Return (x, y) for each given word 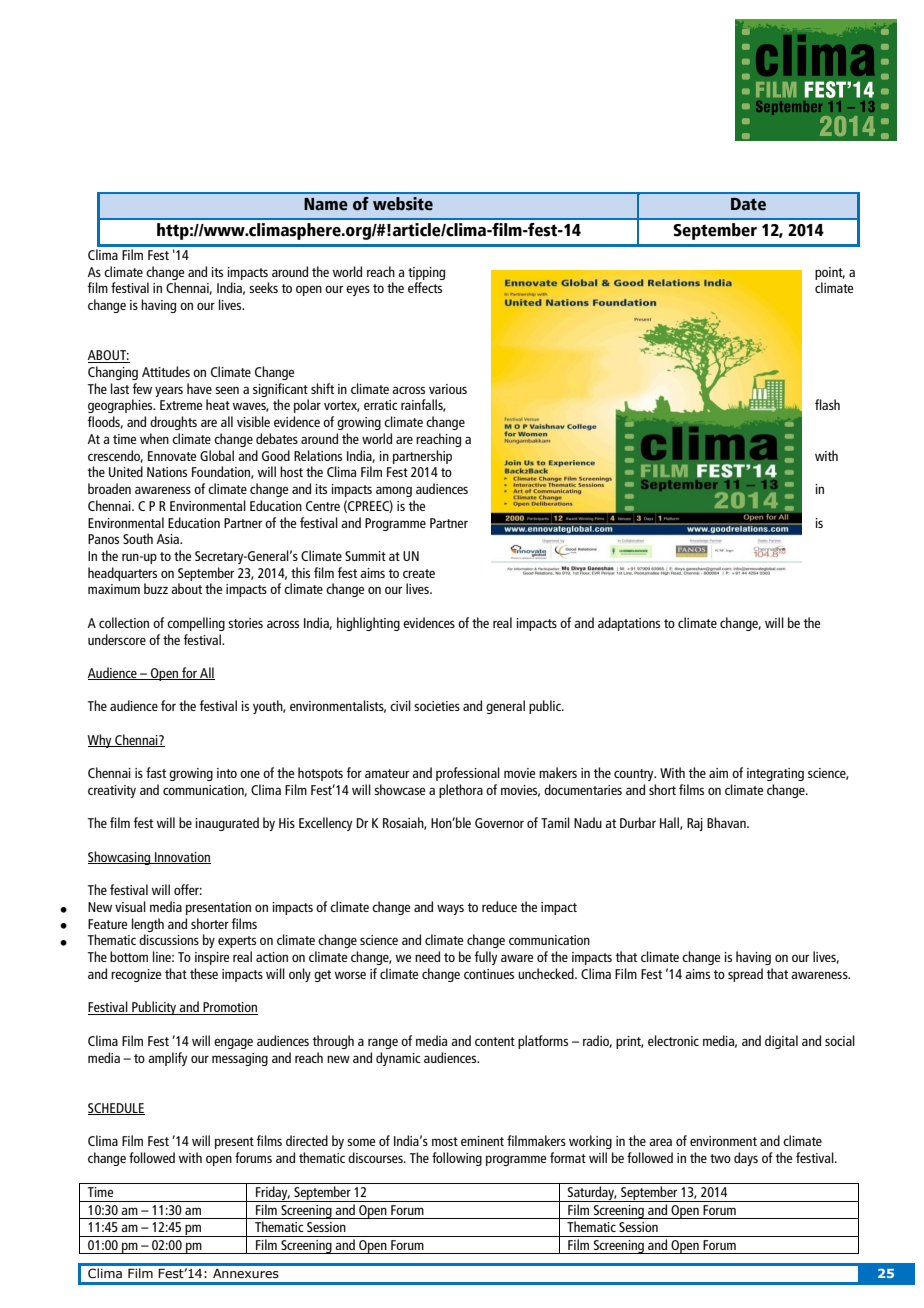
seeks (263, 287)
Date (748, 204)
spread (745, 975)
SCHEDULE (116, 1109)
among (394, 491)
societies (437, 706)
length (148, 925)
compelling (196, 624)
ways (450, 909)
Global (217, 455)
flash (827, 404)
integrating (775, 774)
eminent (482, 1141)
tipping (426, 273)
